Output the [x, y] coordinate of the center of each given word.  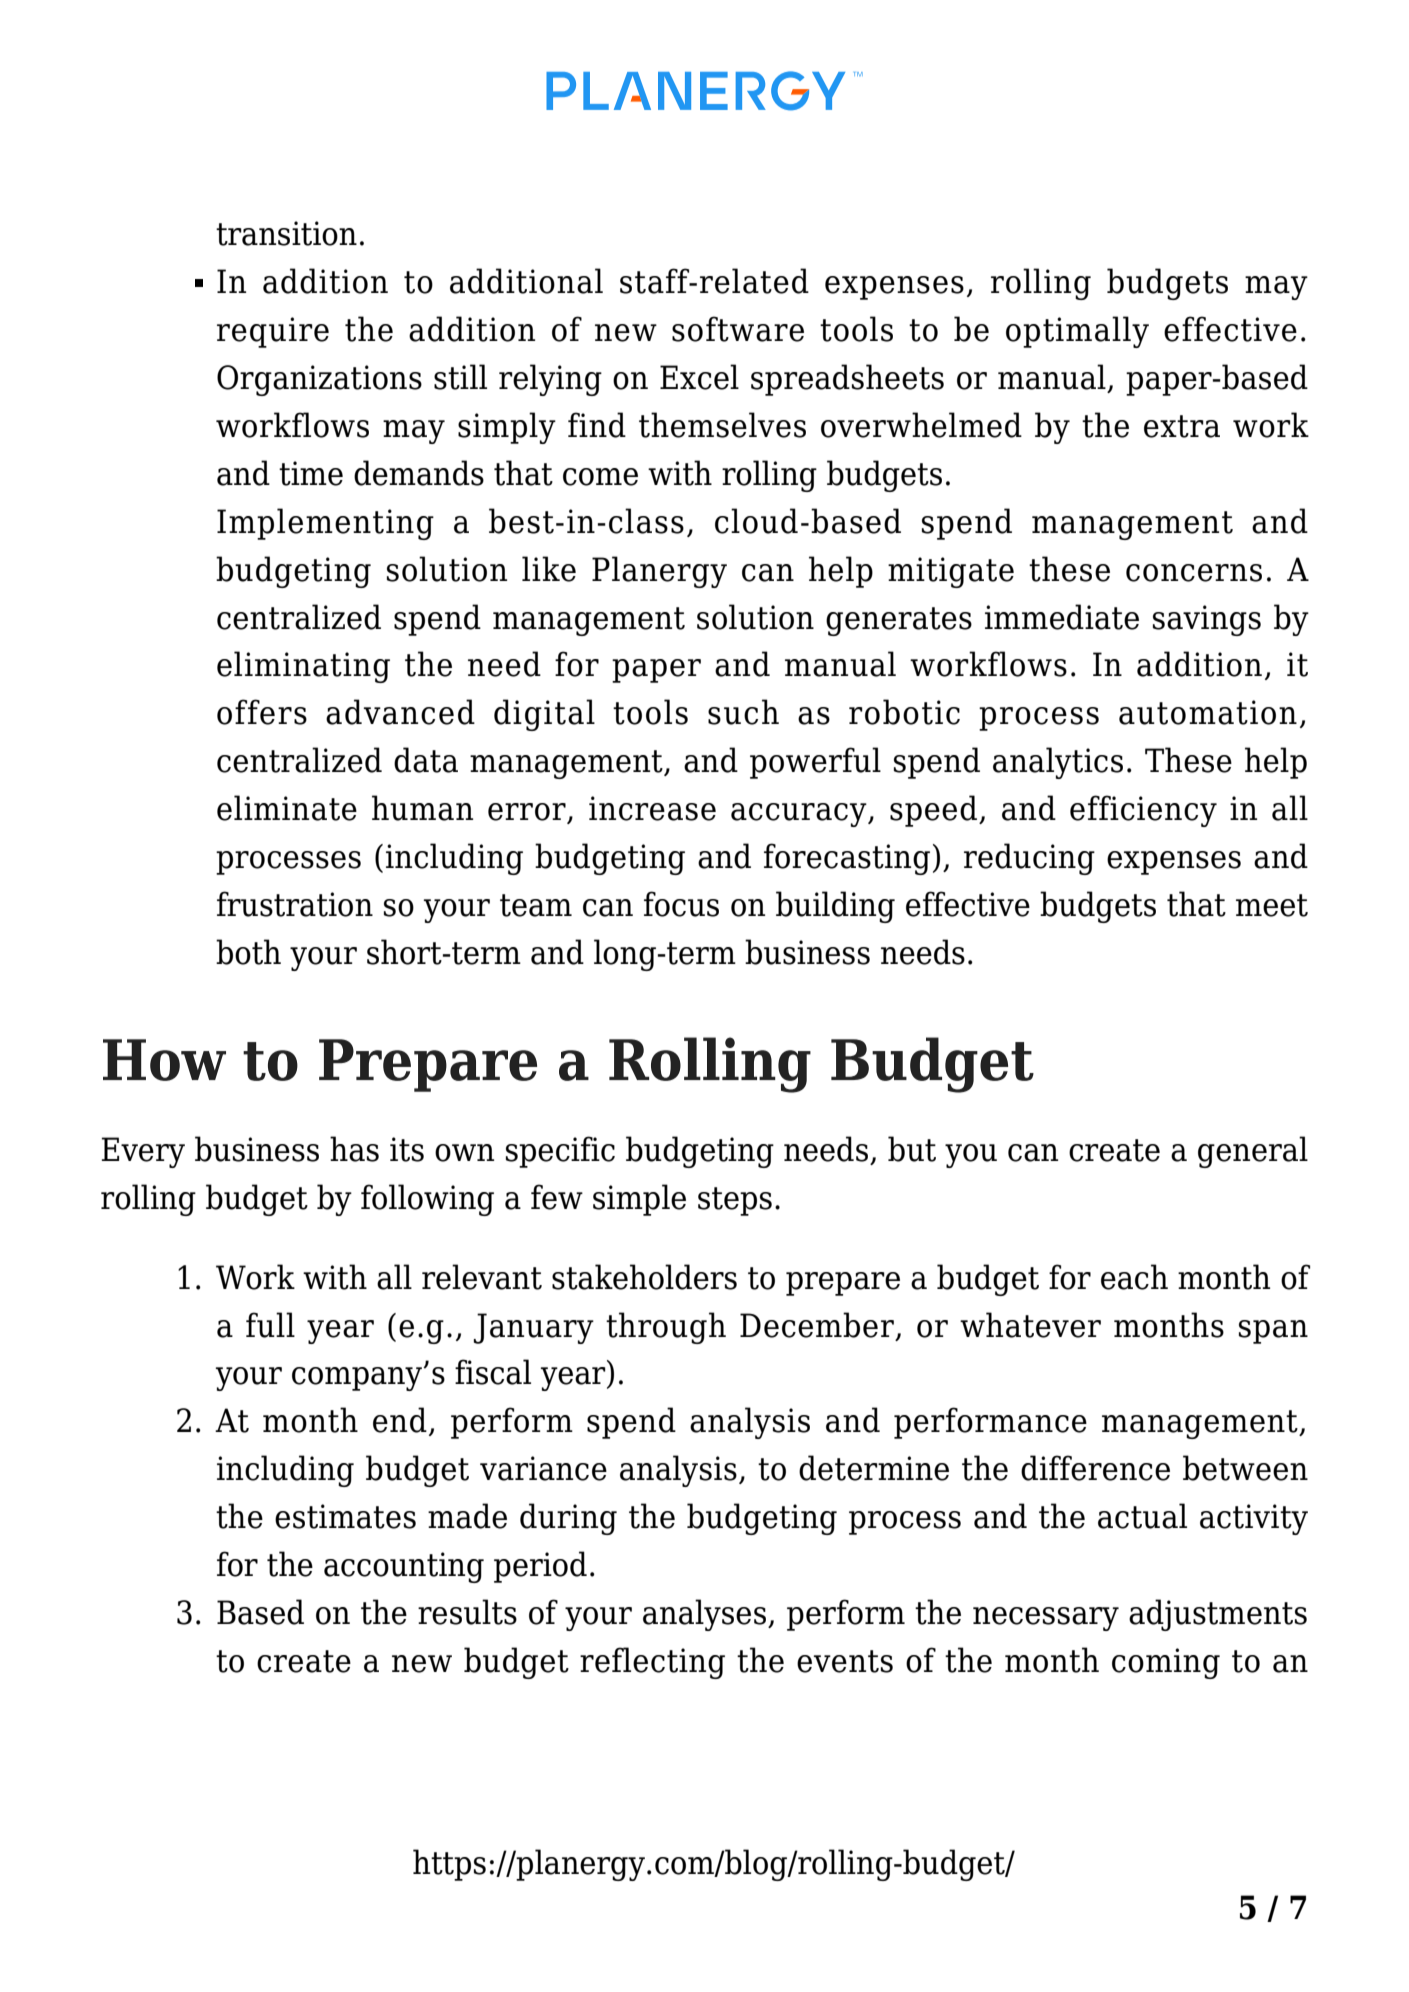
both [248, 952]
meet [1272, 905]
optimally [1077, 332]
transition [286, 233]
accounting [404, 1567]
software [738, 329]
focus [681, 904]
